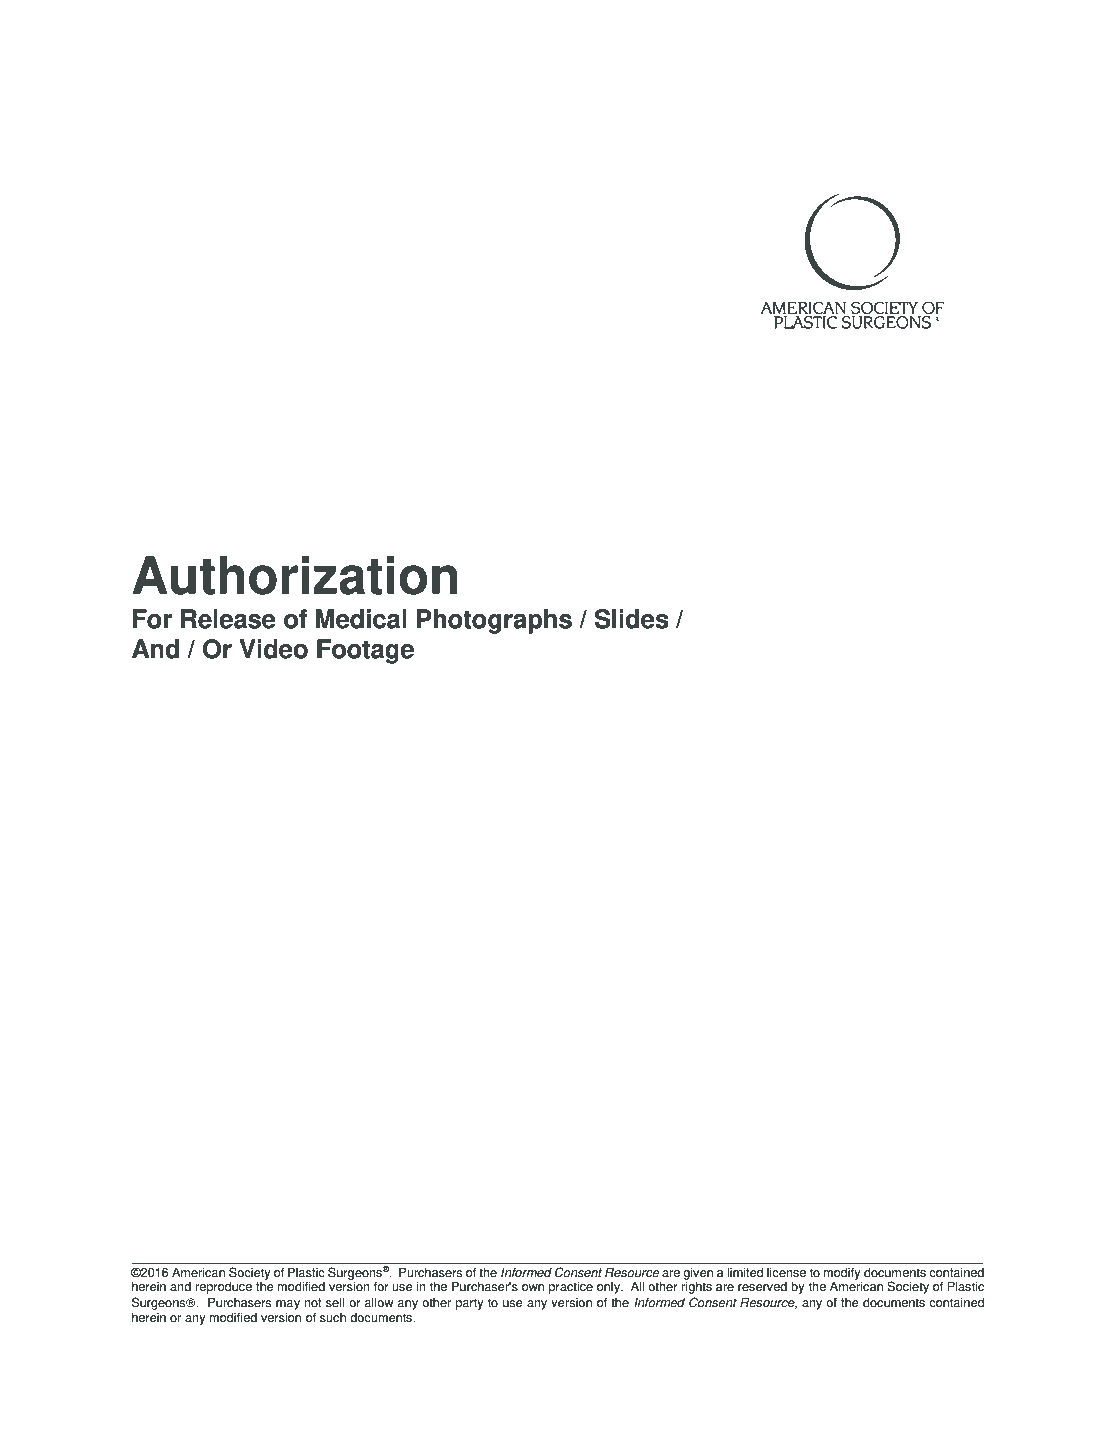 This screenshot has width=1116, height=1444. Describe the element at coordinates (295, 575) in the screenshot. I see `Authorization` at that location.
